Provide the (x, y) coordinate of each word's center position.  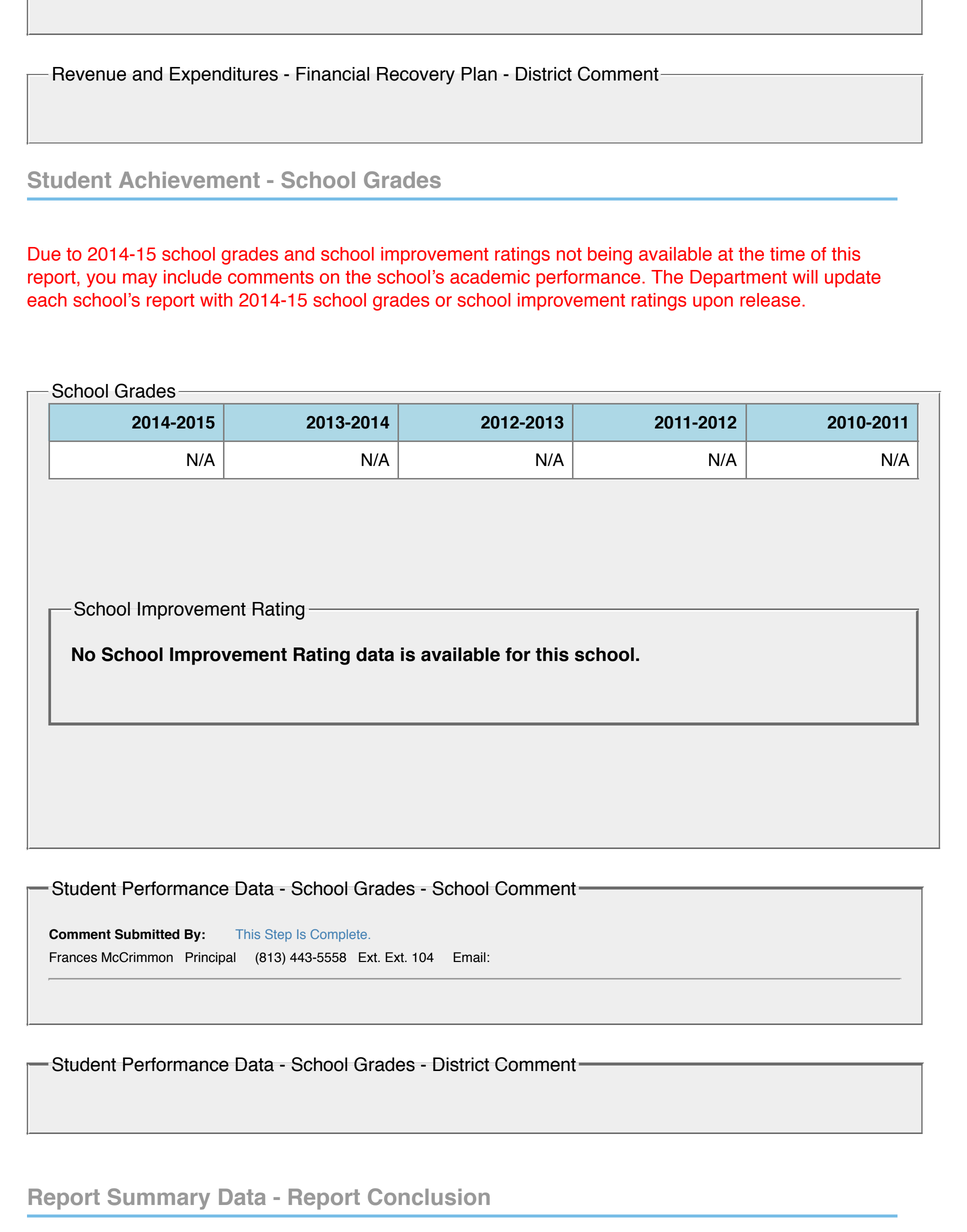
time (787, 254)
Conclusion (429, 1196)
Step (278, 935)
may (140, 280)
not (569, 254)
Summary (159, 1199)
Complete (338, 935)
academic (490, 277)
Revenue (89, 74)
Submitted (147, 934)
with (216, 300)
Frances (73, 957)
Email (470, 957)
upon (713, 303)
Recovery (416, 76)
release (771, 300)
